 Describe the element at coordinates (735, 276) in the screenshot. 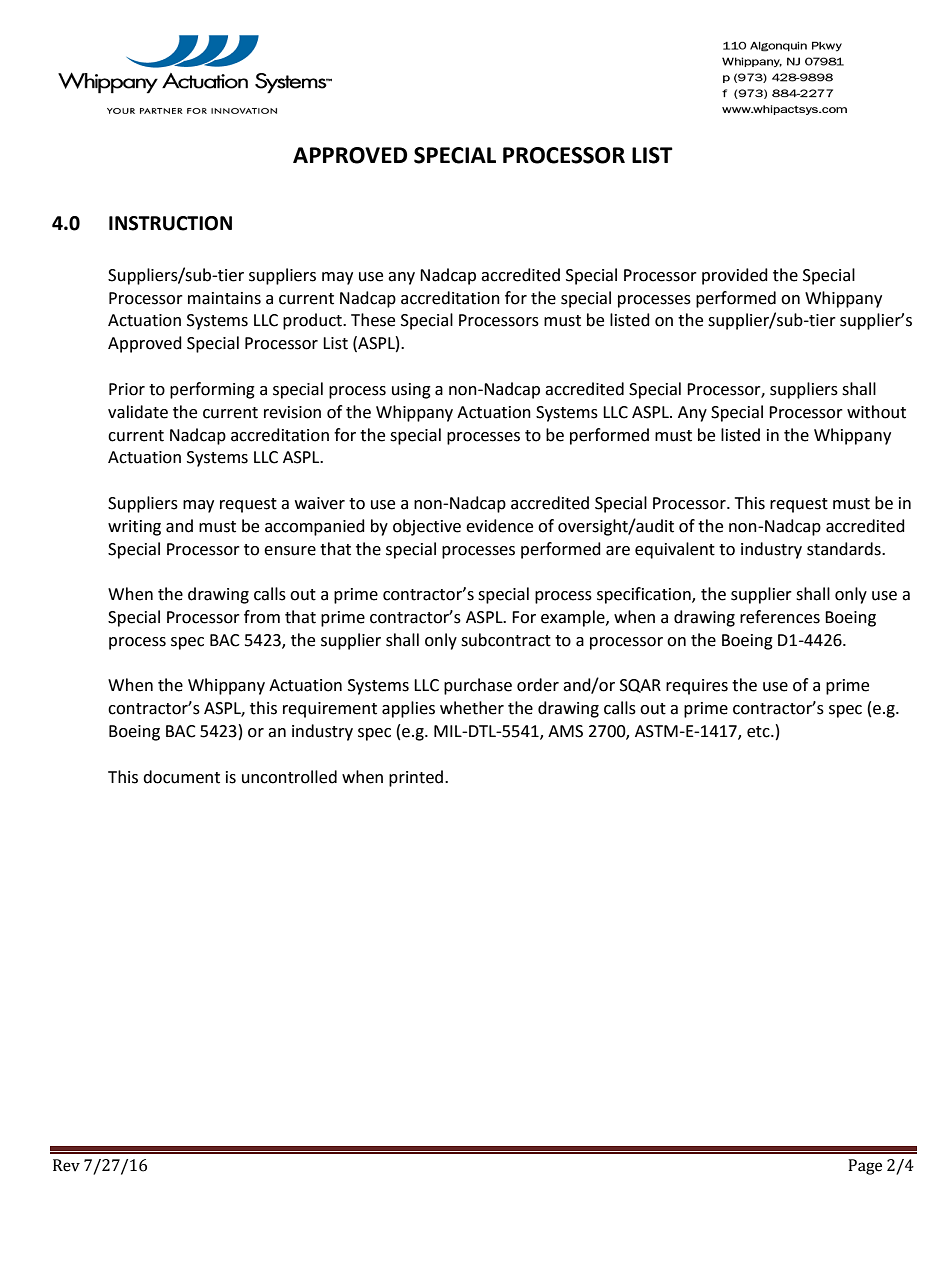

I see `provided` at that location.
